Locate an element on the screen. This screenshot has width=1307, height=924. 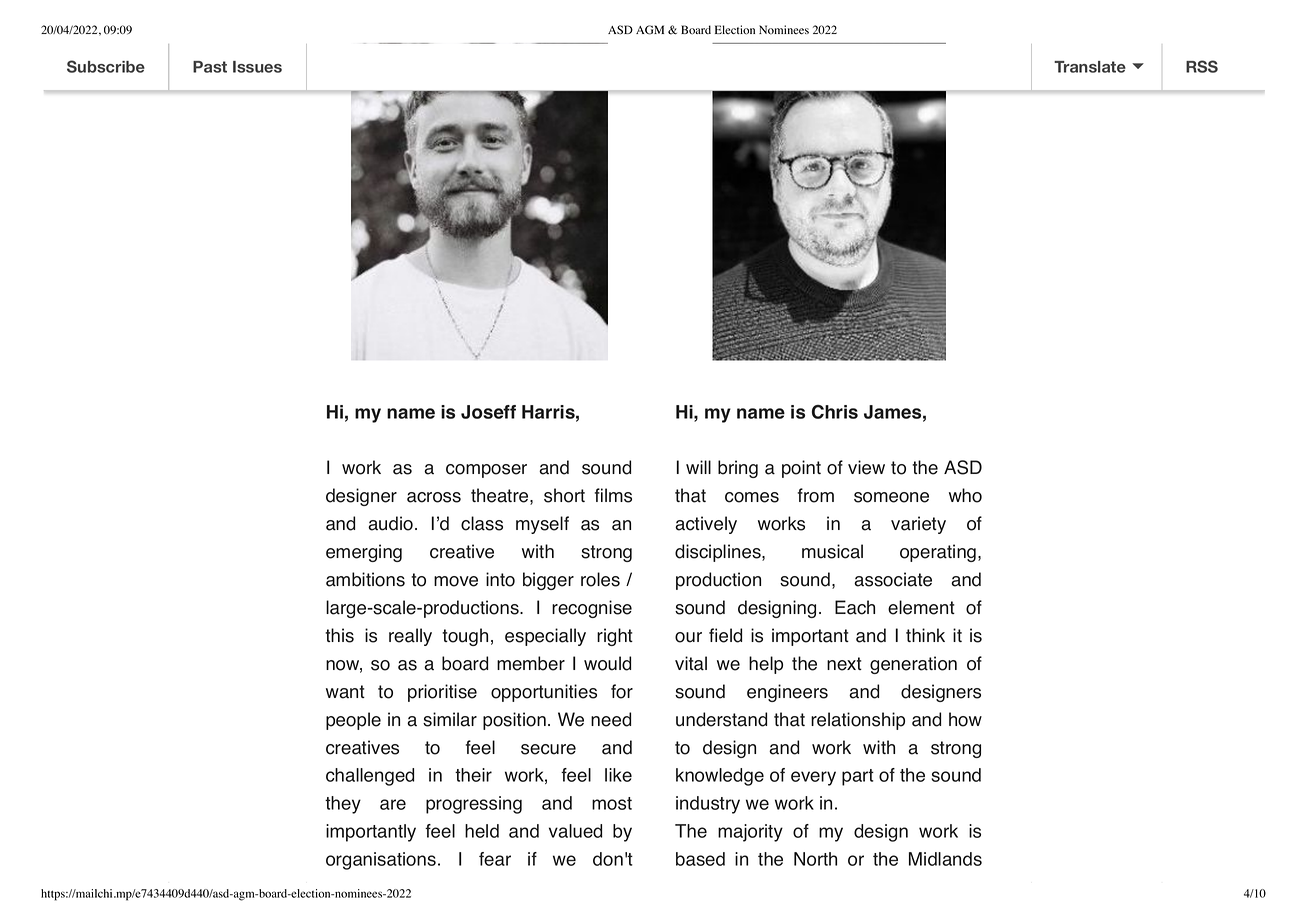
Translate is located at coordinates (1090, 67).
